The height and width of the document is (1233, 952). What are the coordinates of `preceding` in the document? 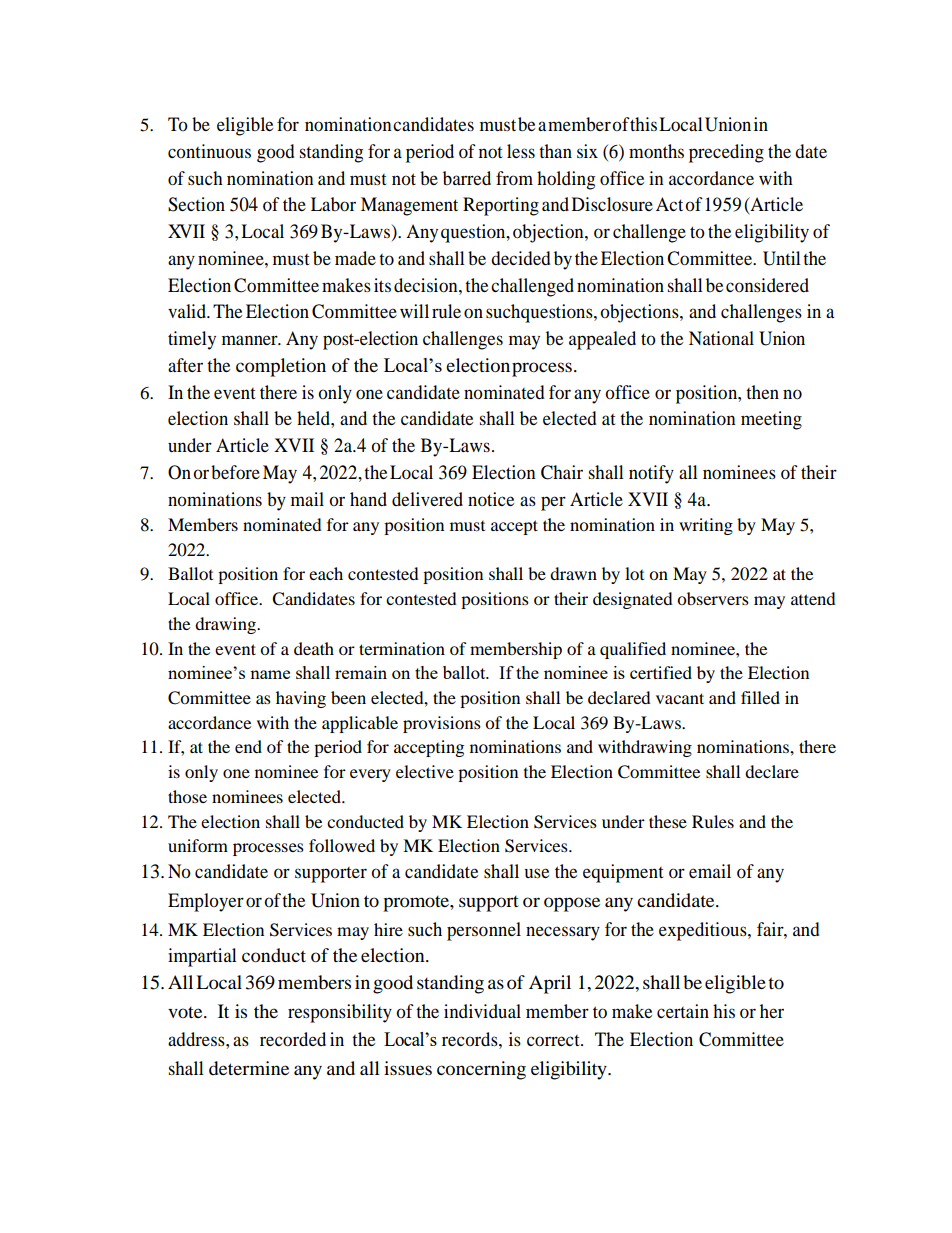 It's located at (726, 153).
